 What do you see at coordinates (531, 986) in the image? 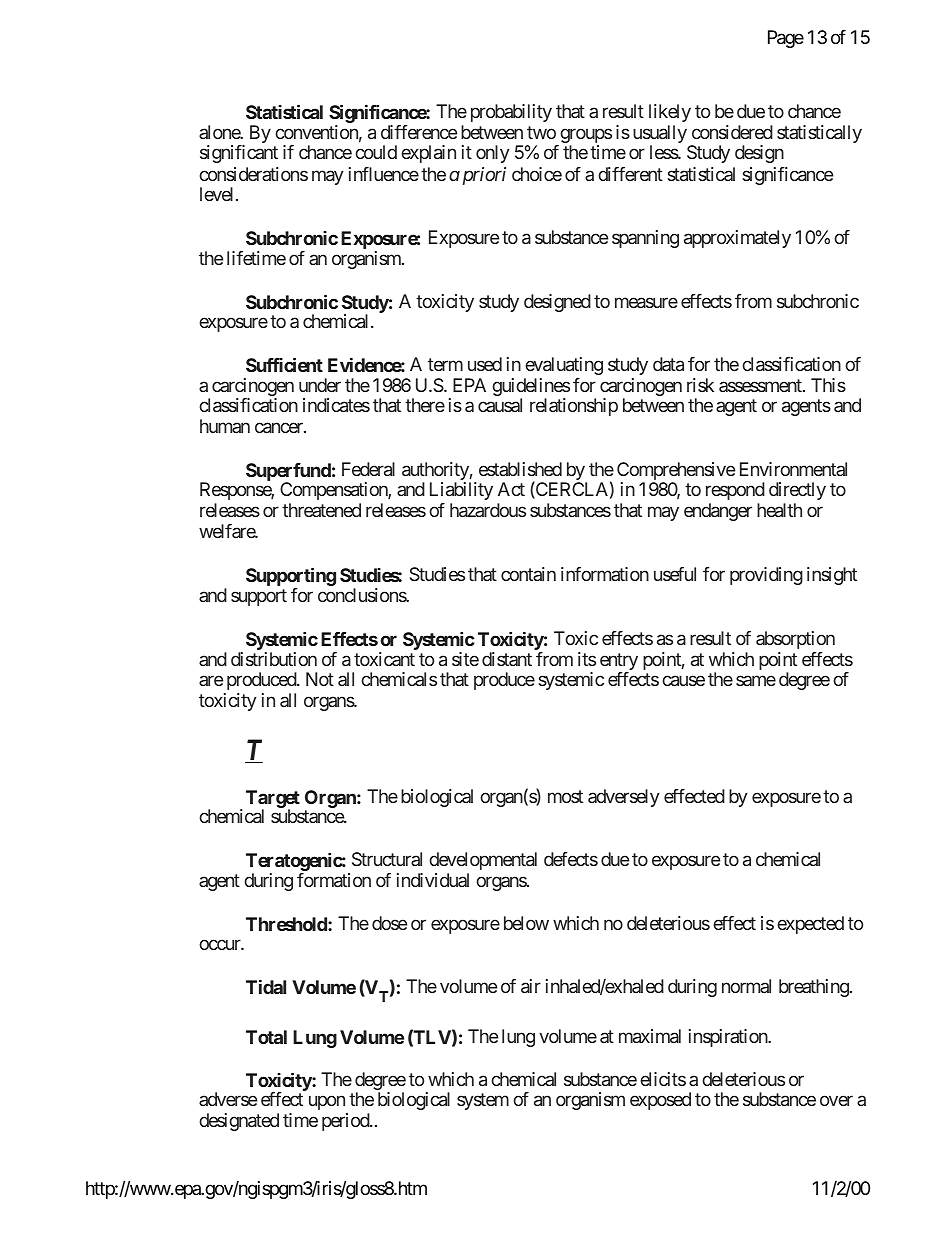
I see `air` at bounding box center [531, 986].
